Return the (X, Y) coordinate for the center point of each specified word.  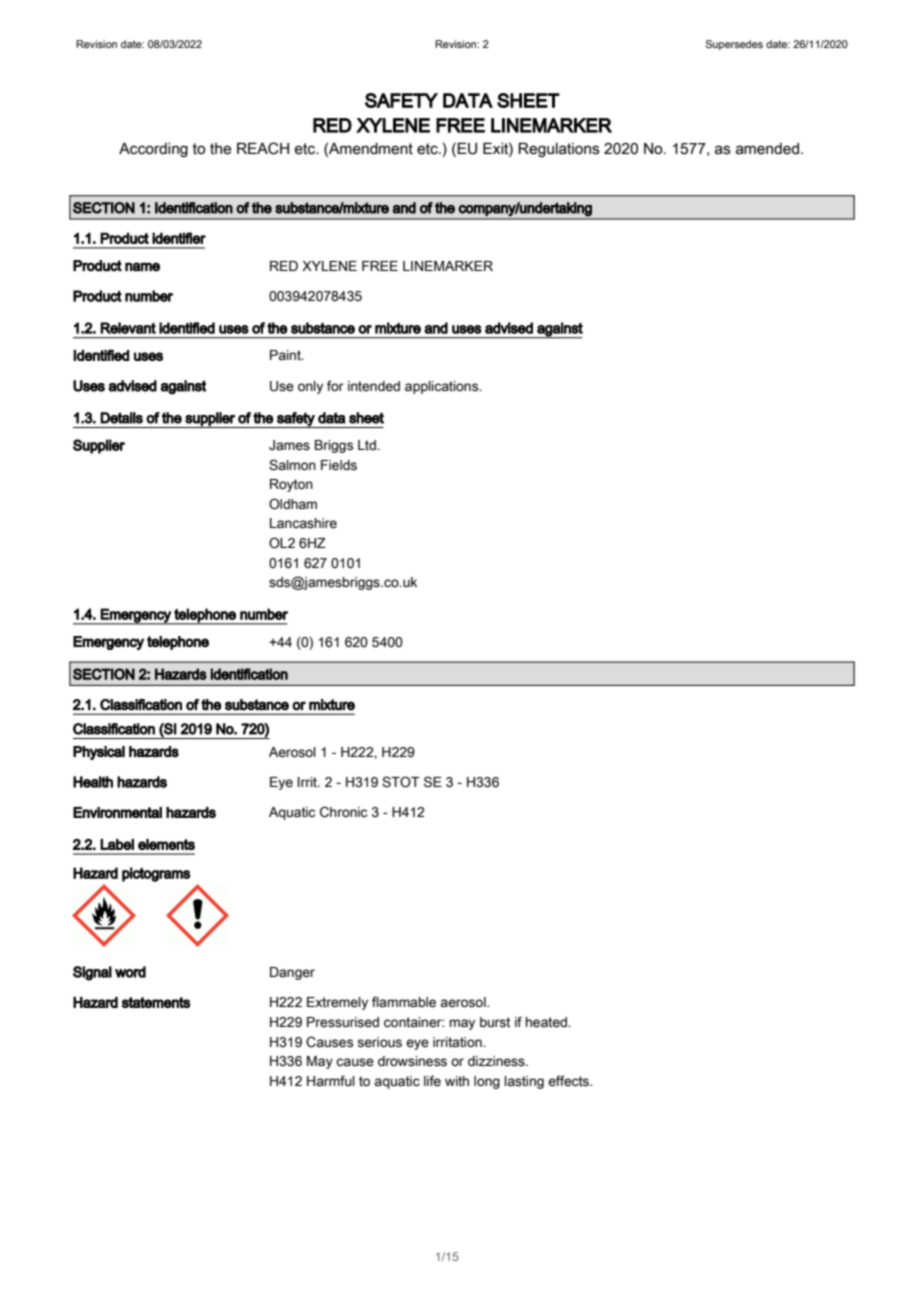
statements (156, 1002)
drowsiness (412, 1061)
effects (570, 1081)
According (153, 150)
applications (443, 387)
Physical (99, 753)
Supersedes (734, 45)
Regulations (559, 149)
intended (374, 386)
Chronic (343, 812)
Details (121, 418)
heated (547, 1022)
